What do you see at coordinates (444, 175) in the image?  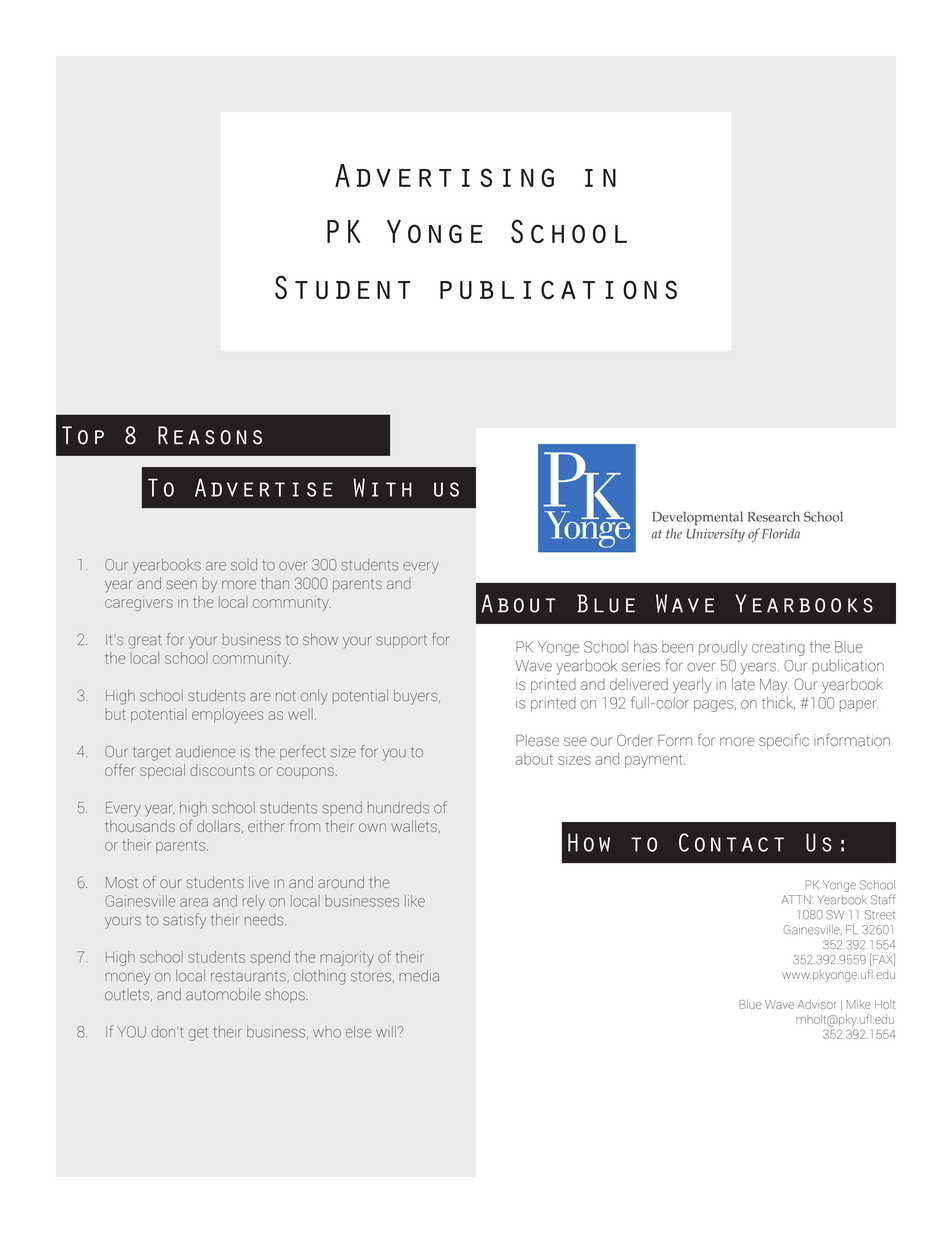 I see `Advertising` at bounding box center [444, 175].
